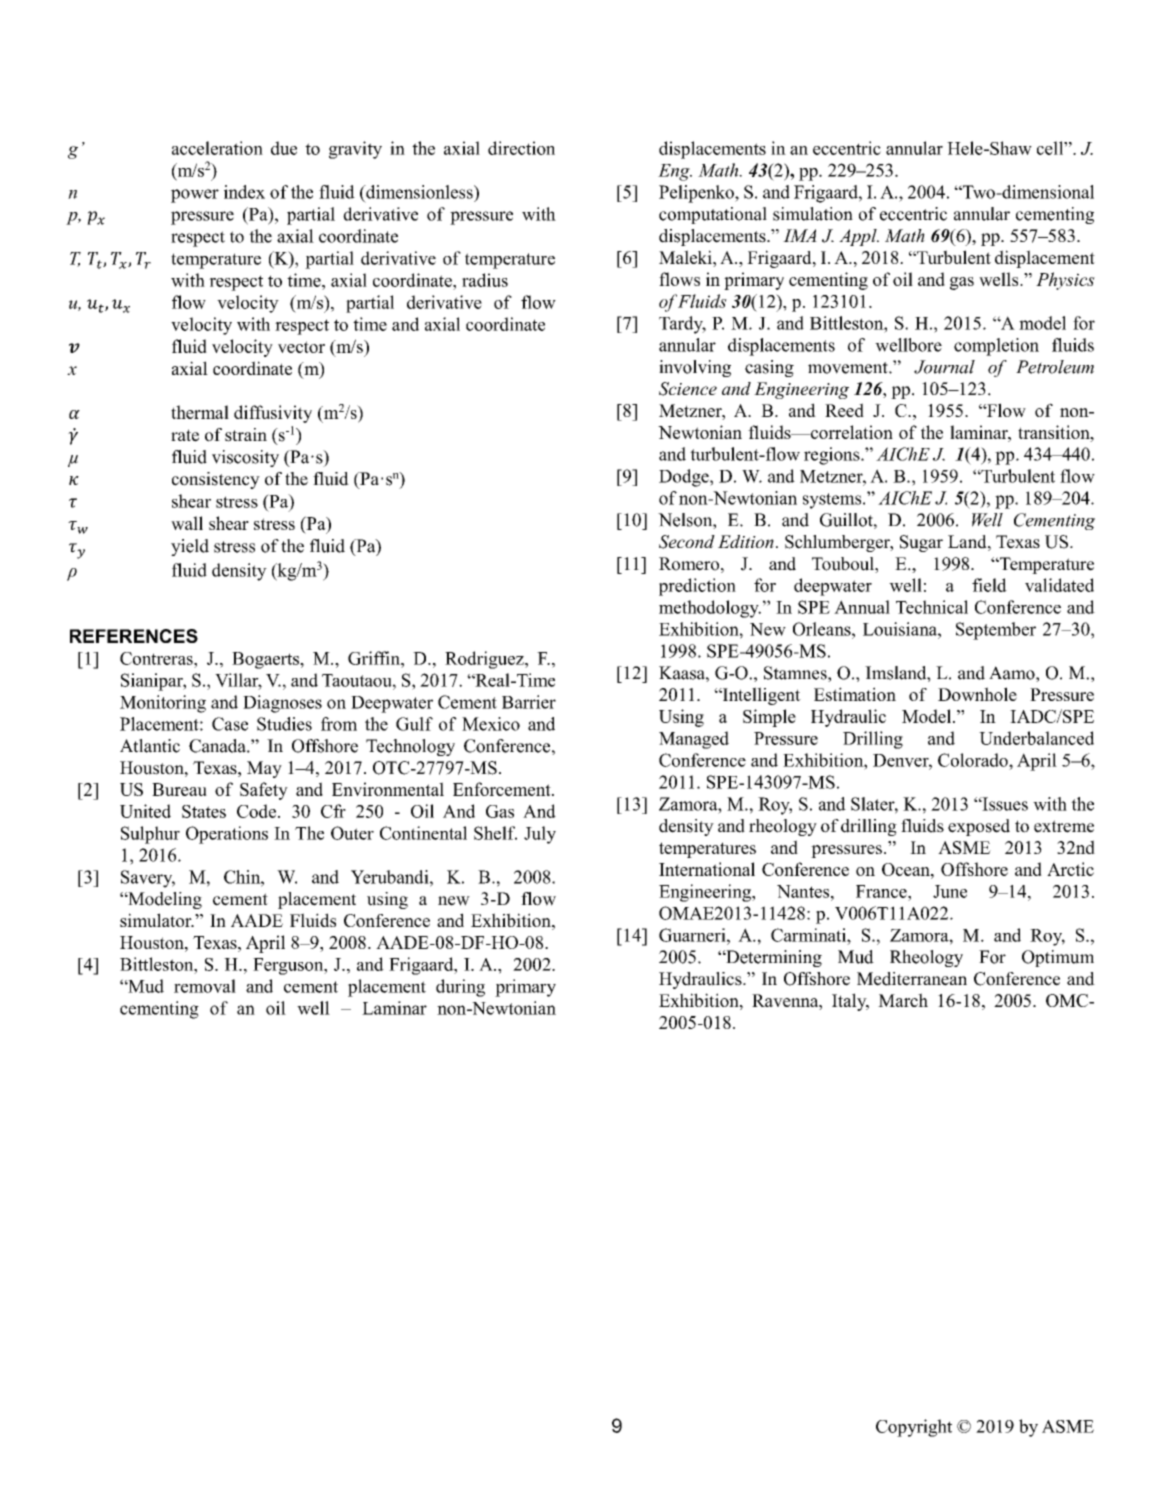 The height and width of the document is (1505, 1163). What do you see at coordinates (944, 367) in the document?
I see `Journal` at bounding box center [944, 367].
